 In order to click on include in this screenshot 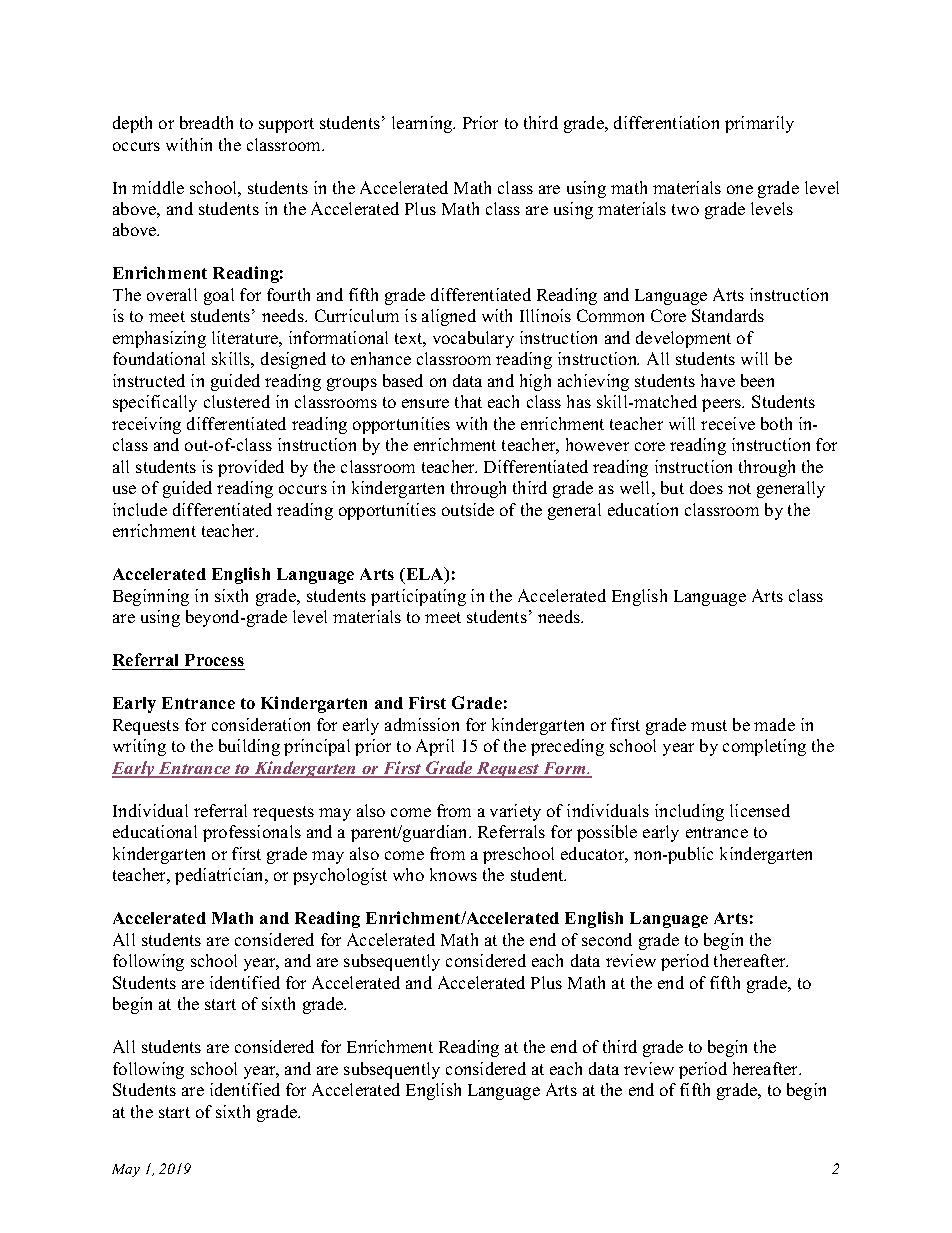, I will do `click(140, 509)`.
